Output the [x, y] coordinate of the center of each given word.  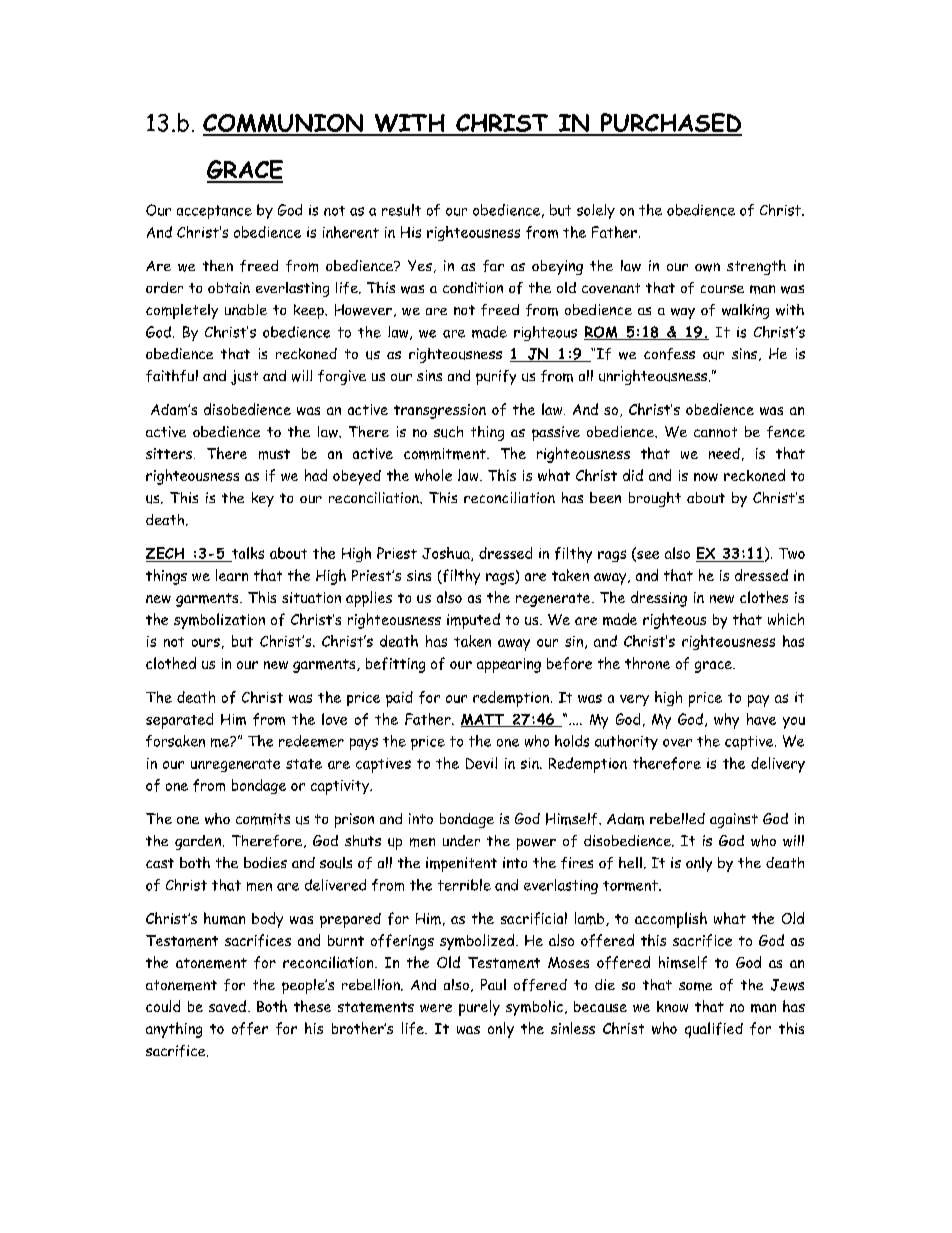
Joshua [447, 554]
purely [479, 1008]
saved [227, 1006]
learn [232, 575]
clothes [764, 597]
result [401, 210]
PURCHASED [670, 124]
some [695, 986]
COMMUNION [284, 124]
